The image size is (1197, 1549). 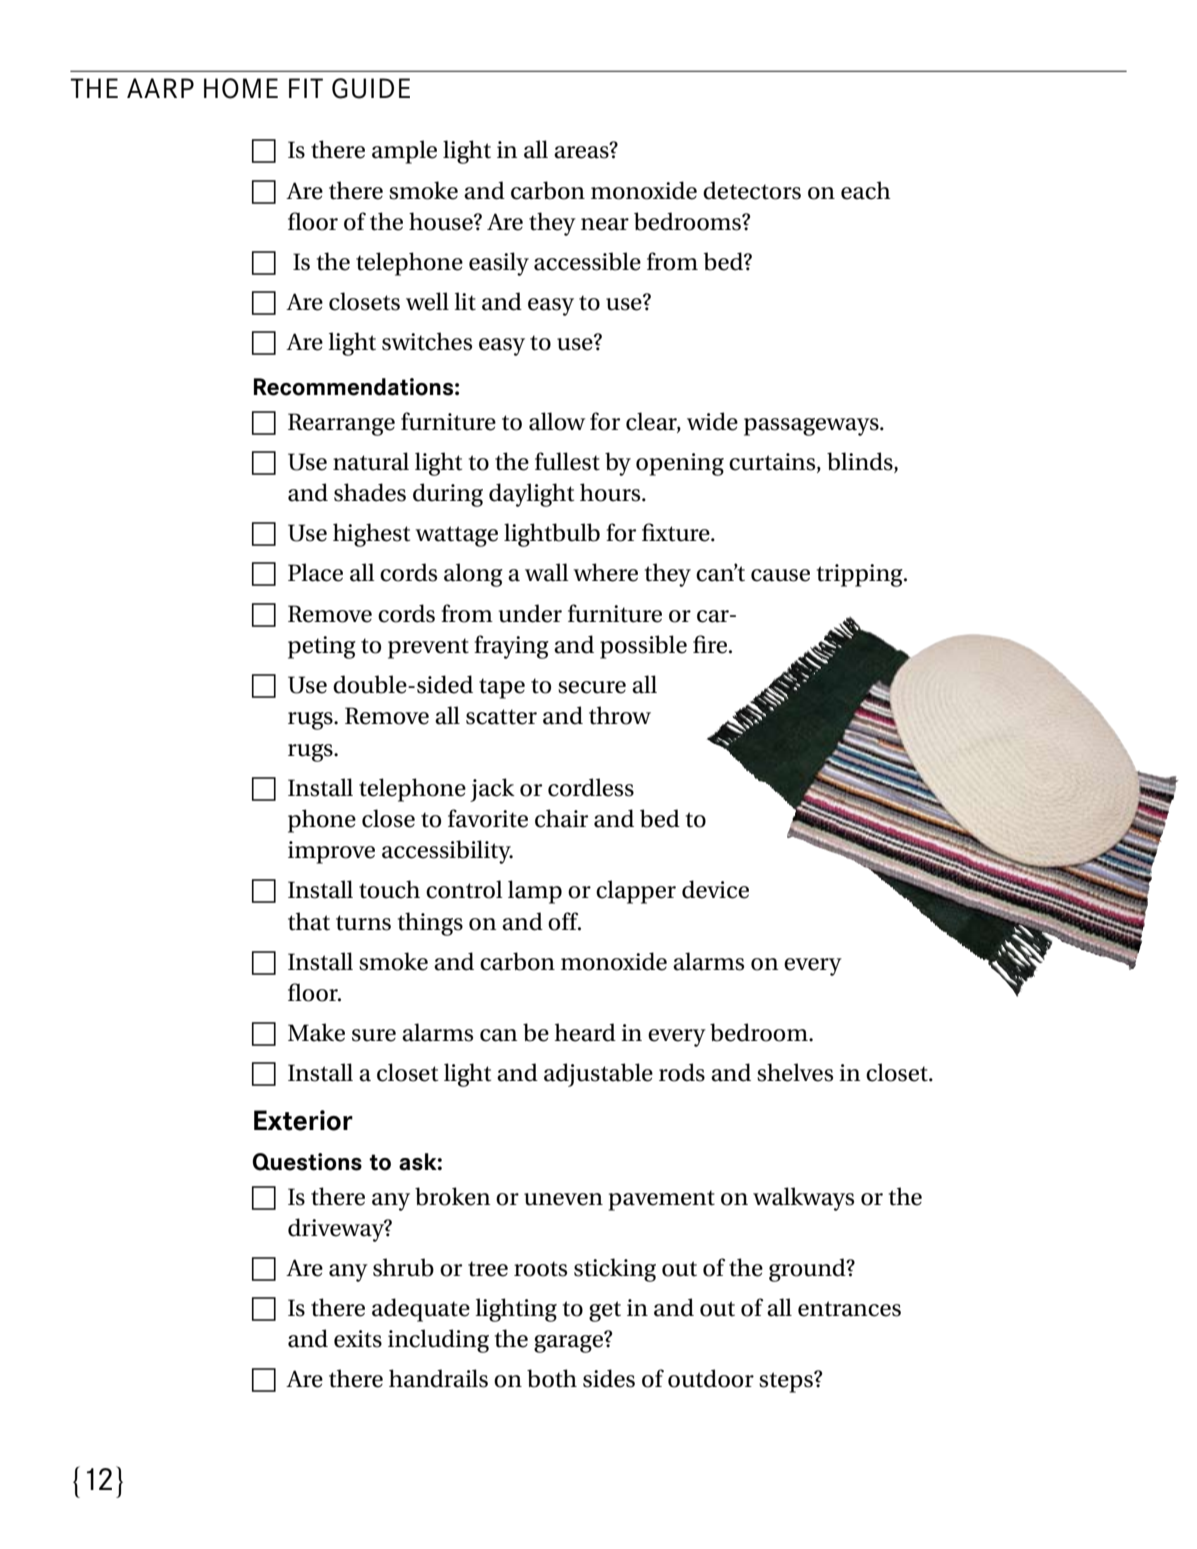 What do you see at coordinates (582, 151) in the document?
I see `areas` at bounding box center [582, 151].
